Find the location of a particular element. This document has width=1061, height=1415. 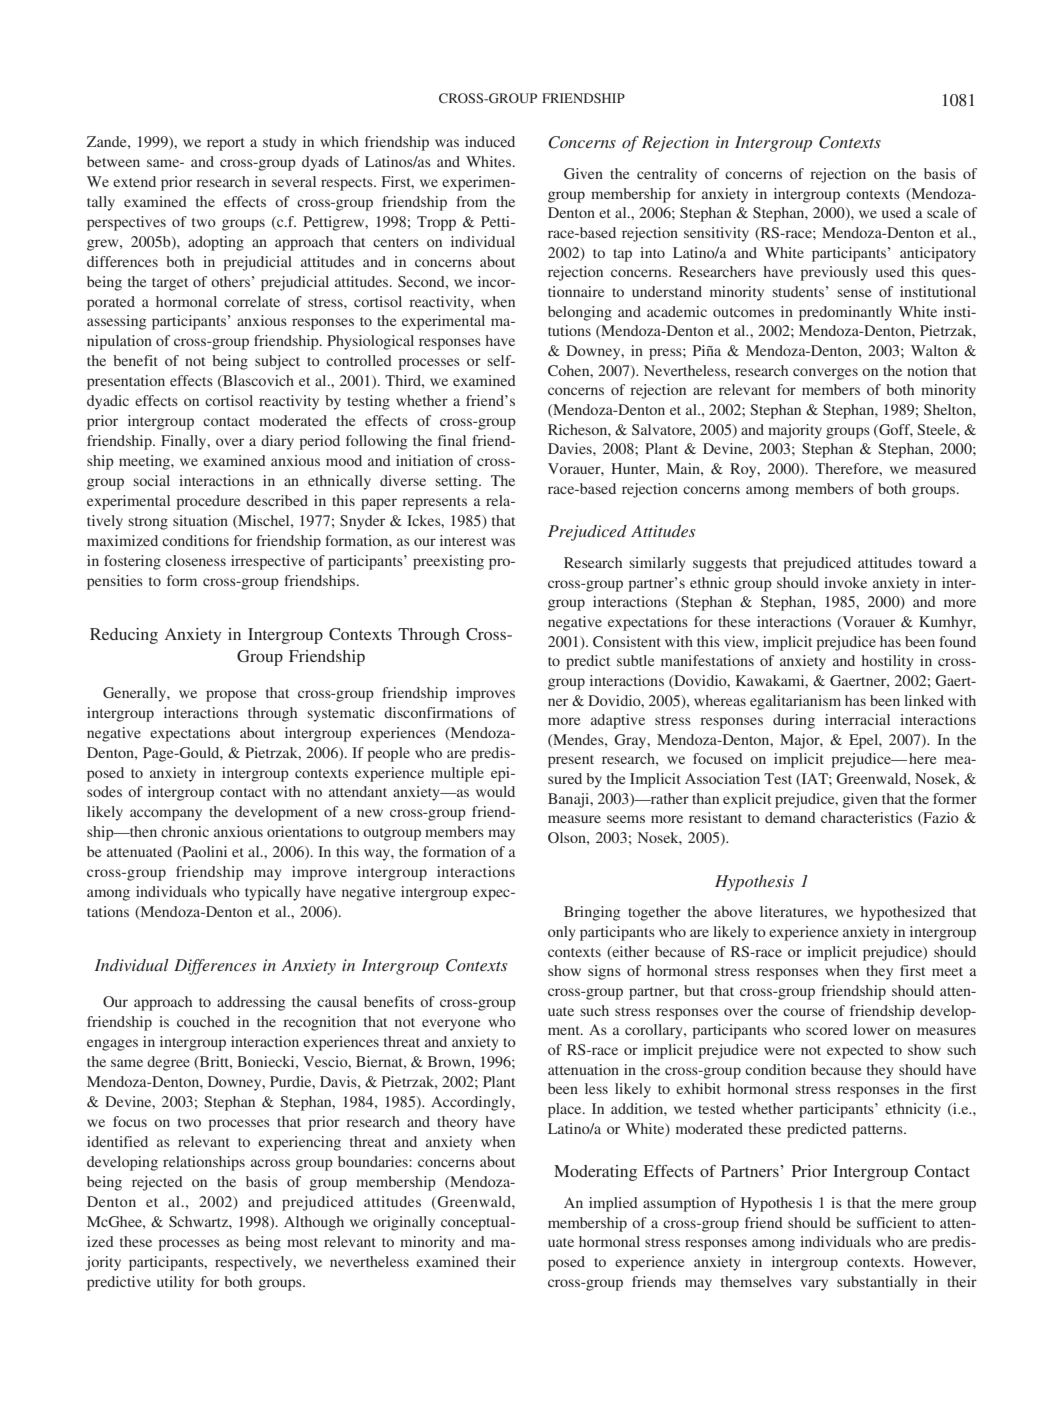

induced is located at coordinates (490, 141).
